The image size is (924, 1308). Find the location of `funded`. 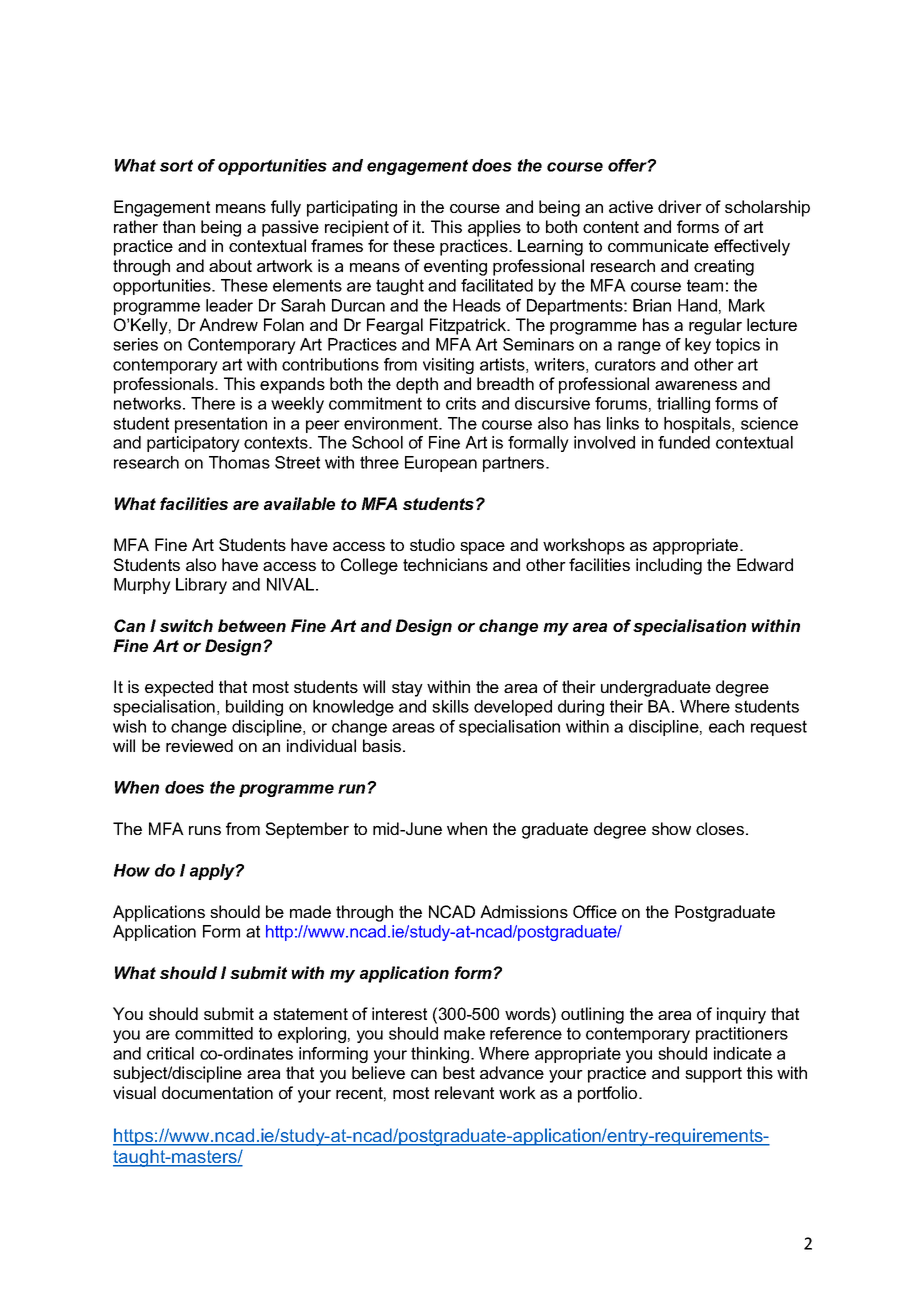

funded is located at coordinates (684, 442).
